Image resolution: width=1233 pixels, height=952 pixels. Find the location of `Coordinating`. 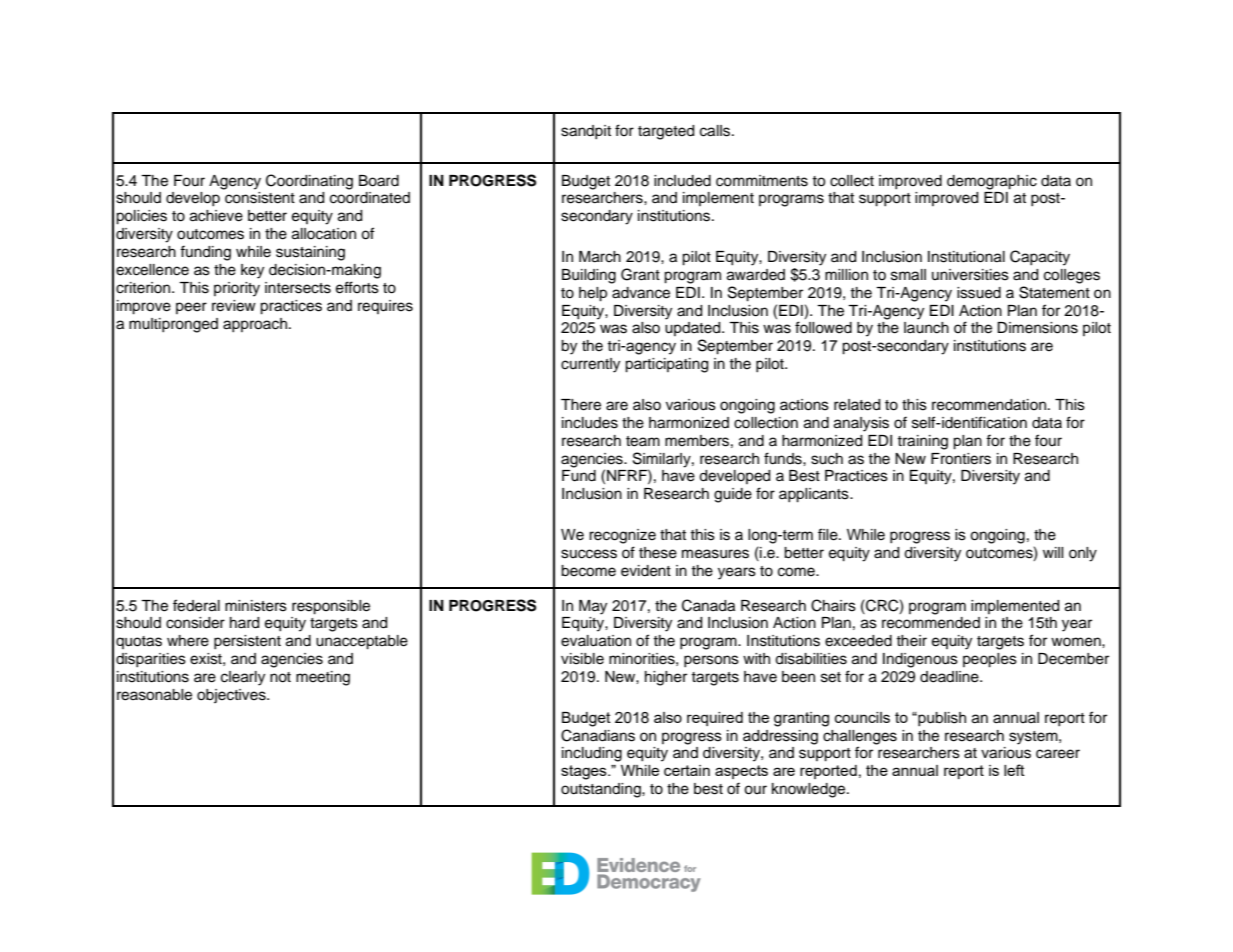

Coordinating is located at coordinates (309, 182).
